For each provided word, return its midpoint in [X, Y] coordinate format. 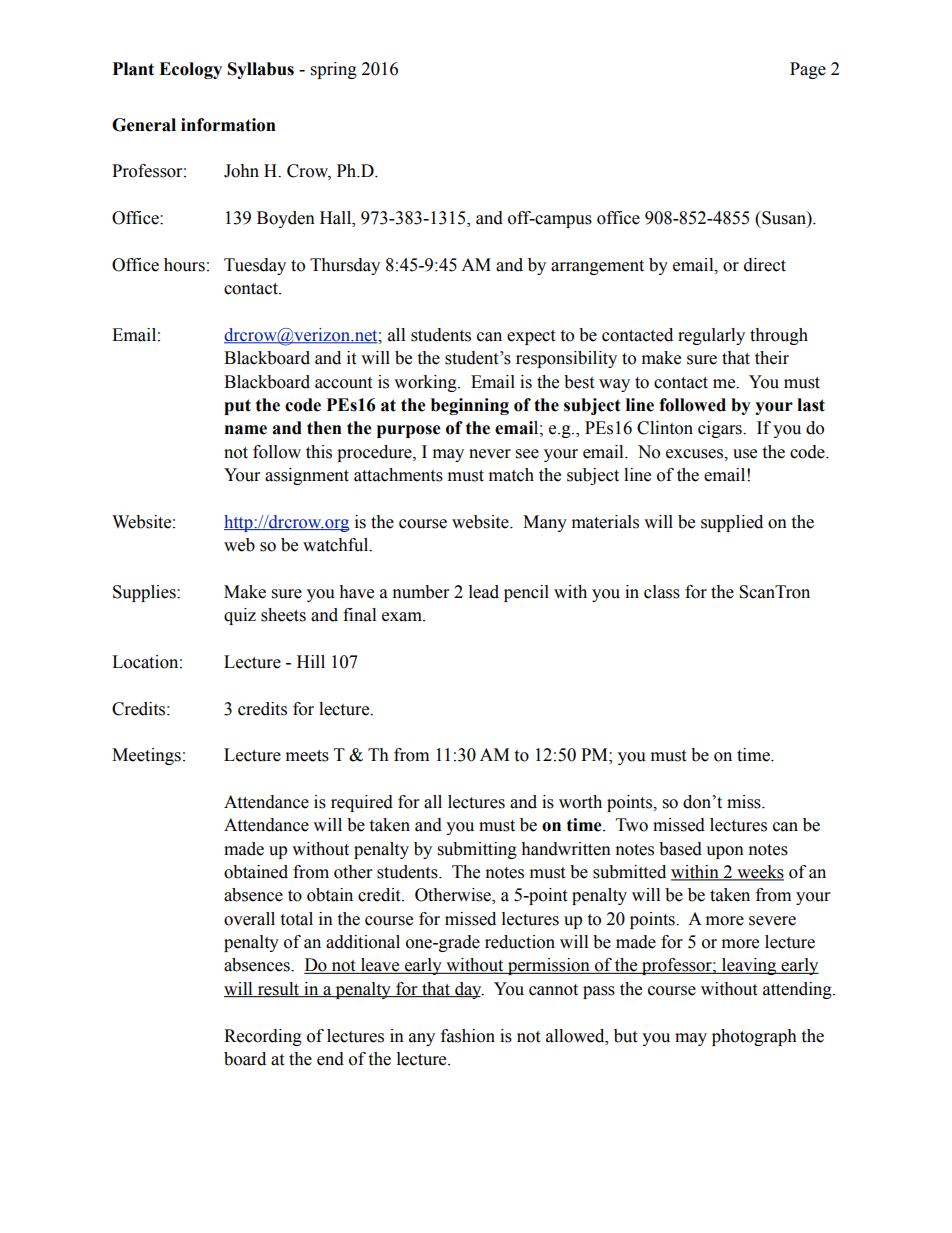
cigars [721, 429]
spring [334, 70]
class [662, 592]
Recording [263, 1037]
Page [808, 70]
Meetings [146, 756]
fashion [468, 1036]
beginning [470, 406]
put [237, 407]
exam [403, 617]
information [228, 125]
